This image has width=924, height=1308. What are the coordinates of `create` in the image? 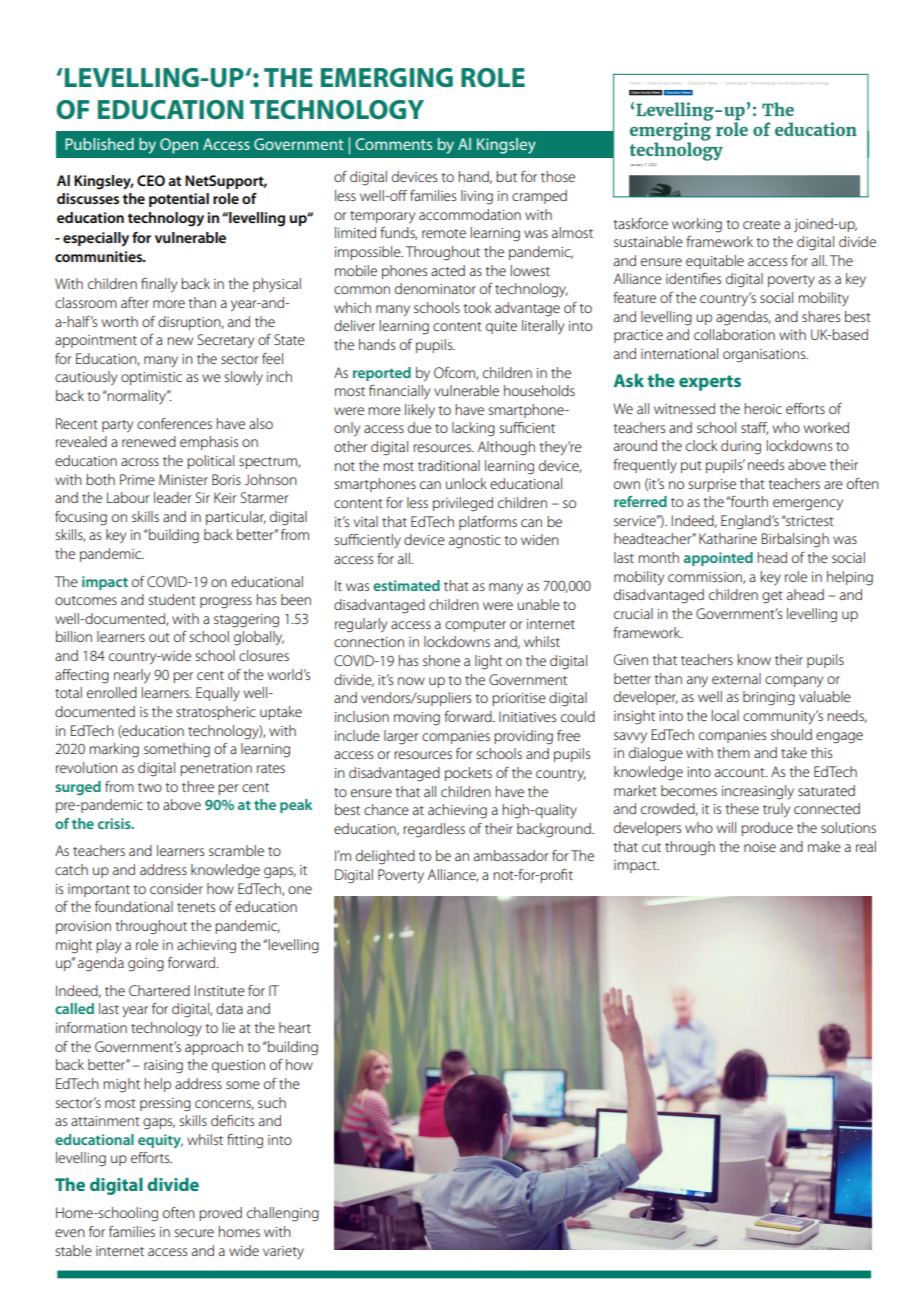 It's located at (761, 224).
